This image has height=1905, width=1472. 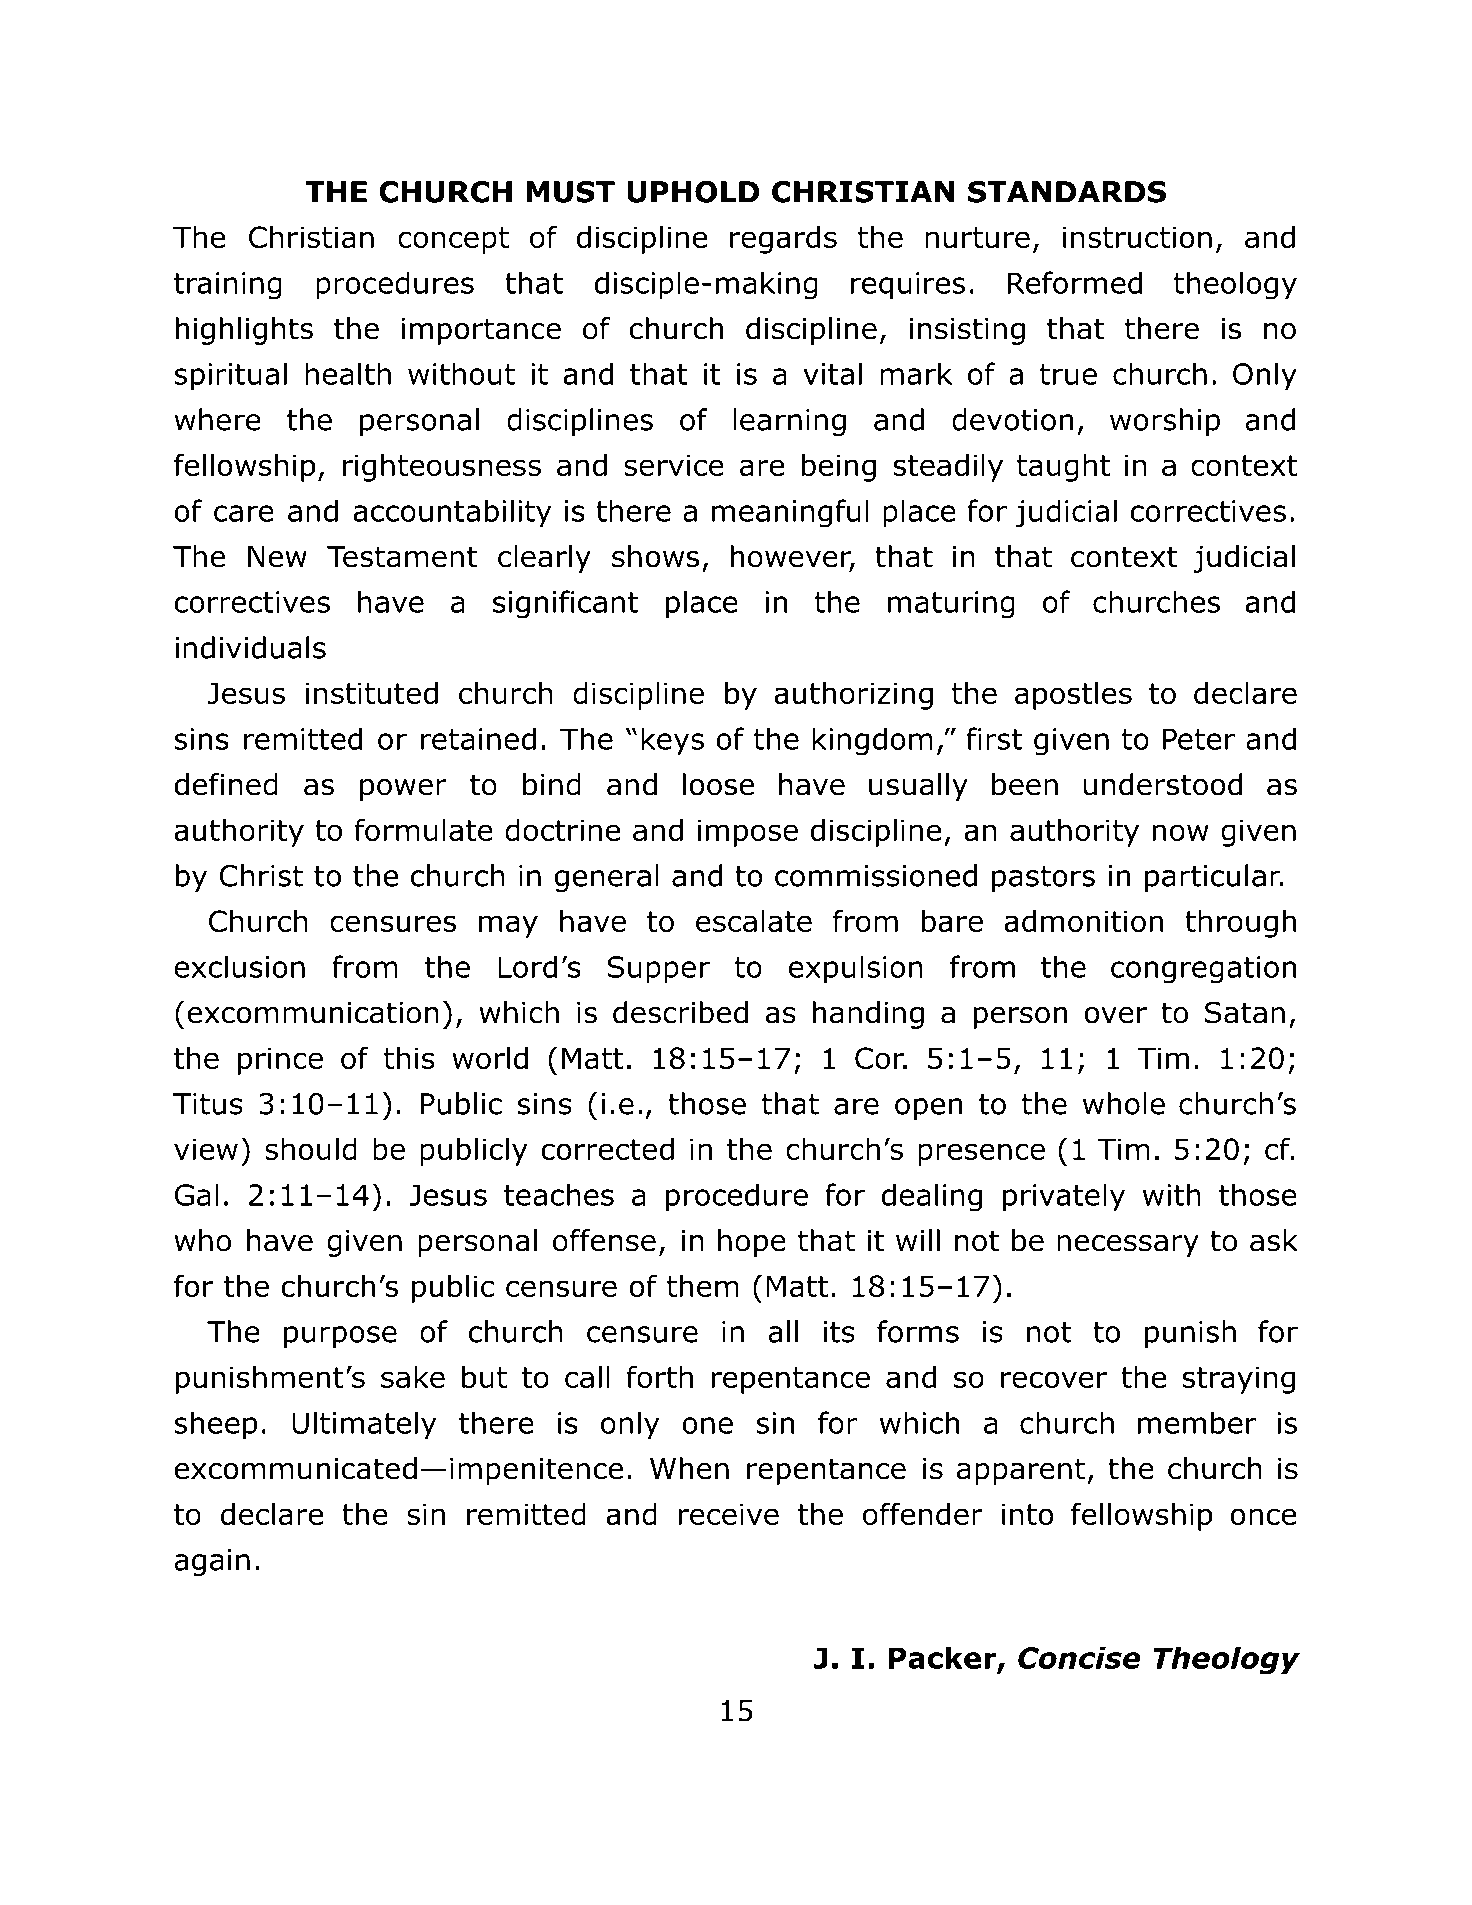 I want to click on again, so click(x=212, y=1562).
